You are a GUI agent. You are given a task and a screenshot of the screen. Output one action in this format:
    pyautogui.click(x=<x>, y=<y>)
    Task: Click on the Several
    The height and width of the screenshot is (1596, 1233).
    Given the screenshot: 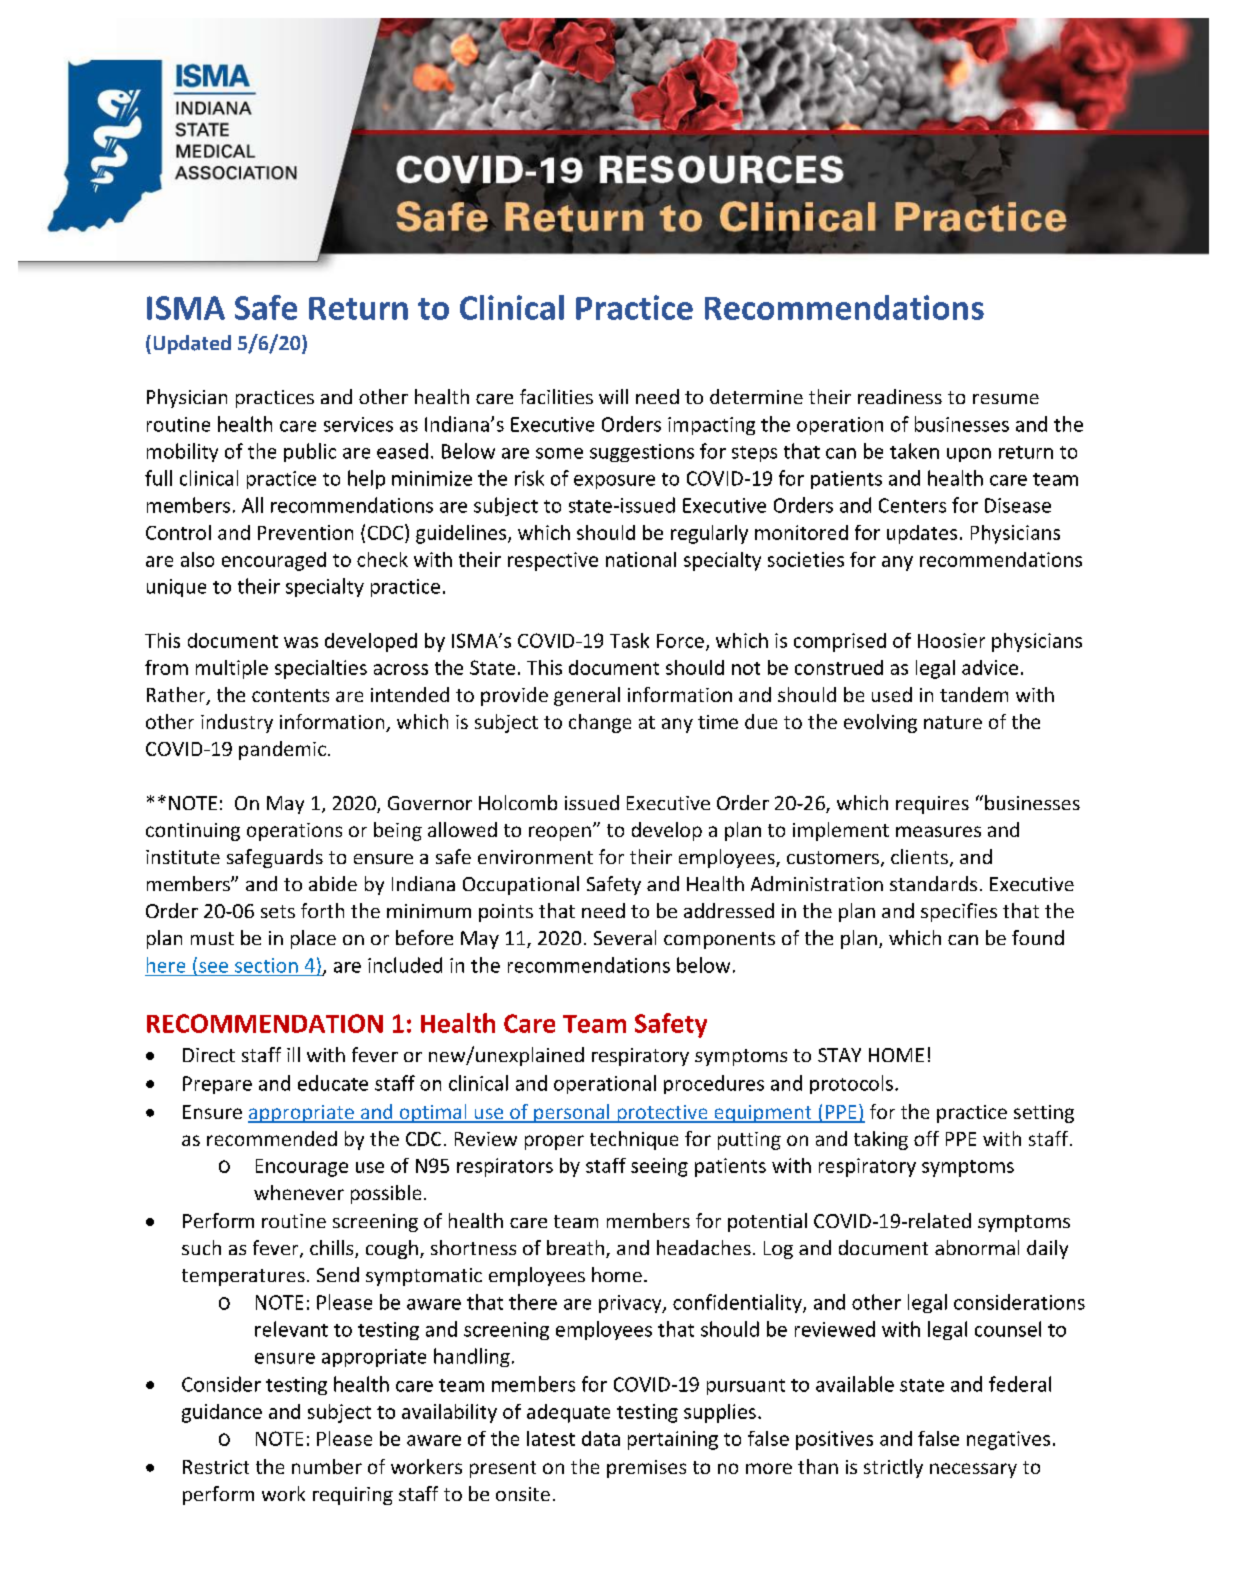 What is the action you would take?
    pyautogui.click(x=625, y=937)
